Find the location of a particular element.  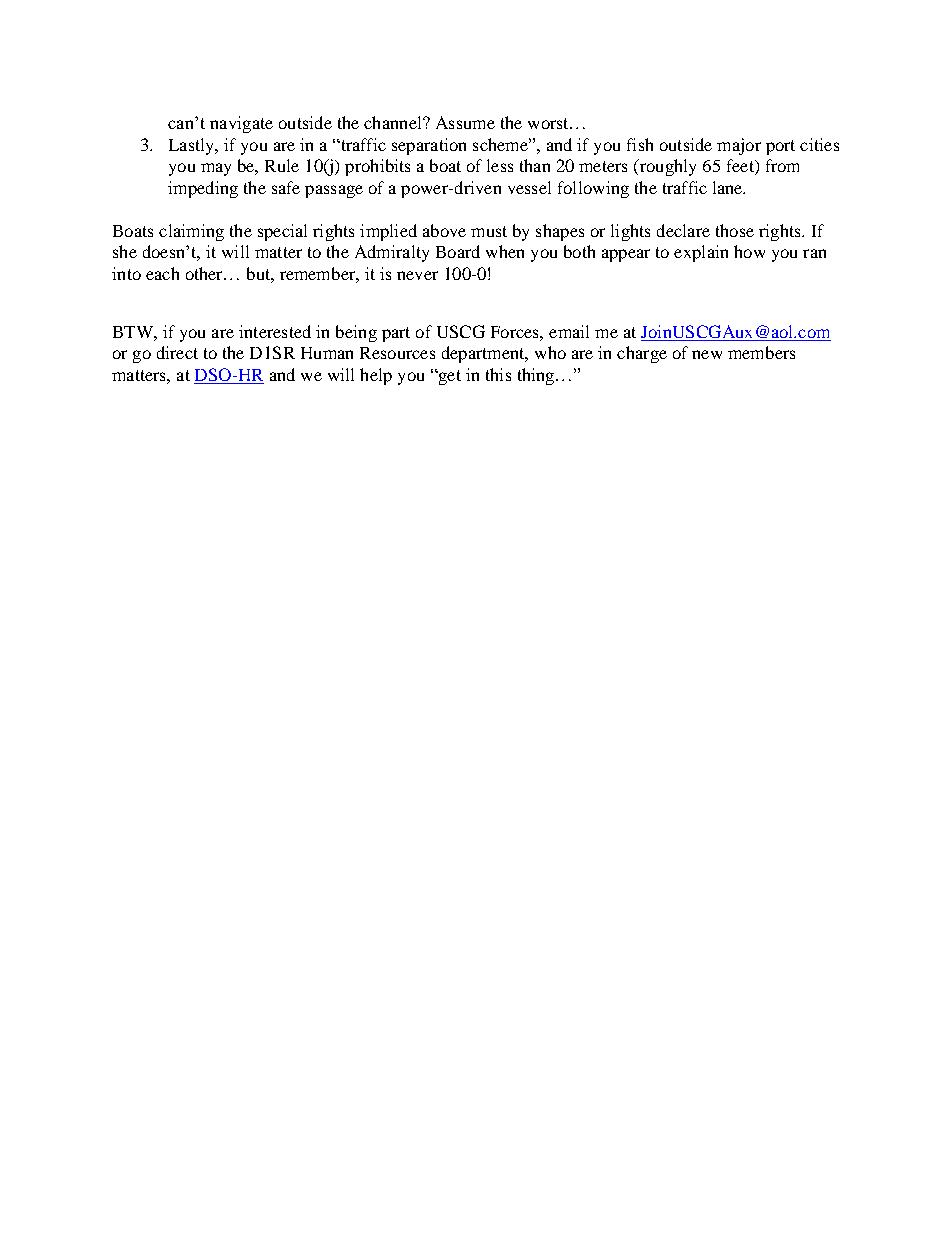

above is located at coordinates (444, 230).
